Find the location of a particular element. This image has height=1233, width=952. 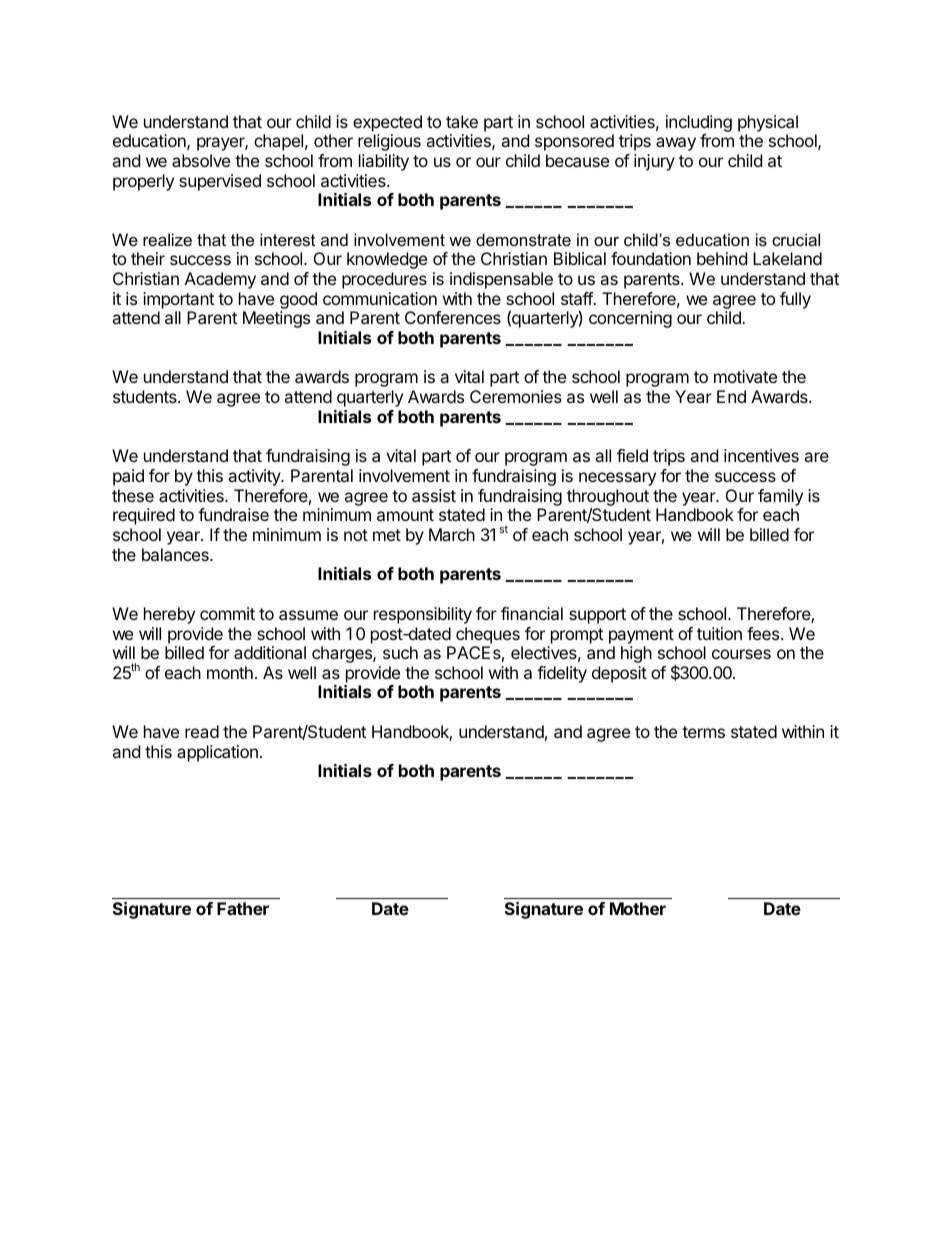

terms is located at coordinates (703, 732).
